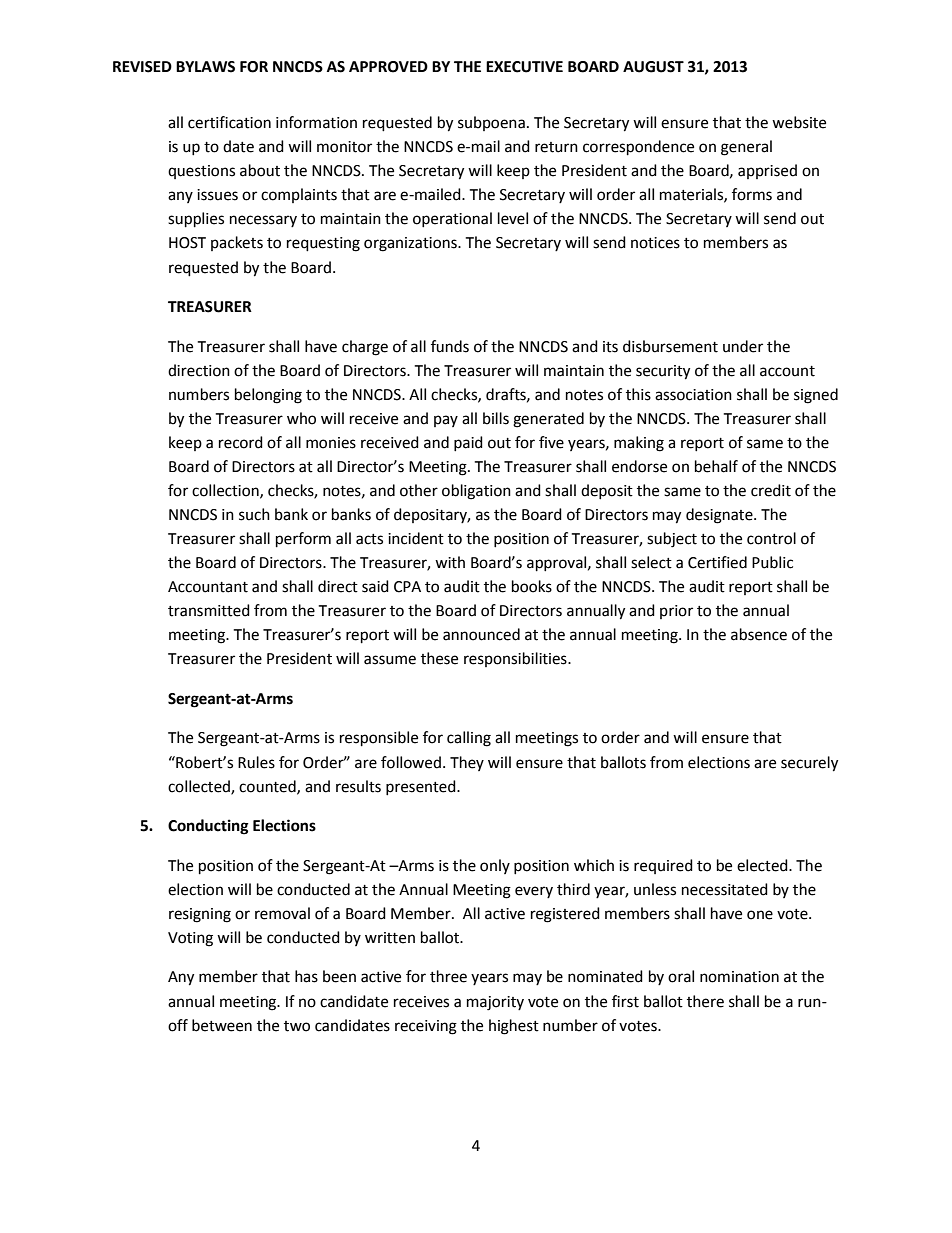  I want to click on organizations, so click(411, 244).
